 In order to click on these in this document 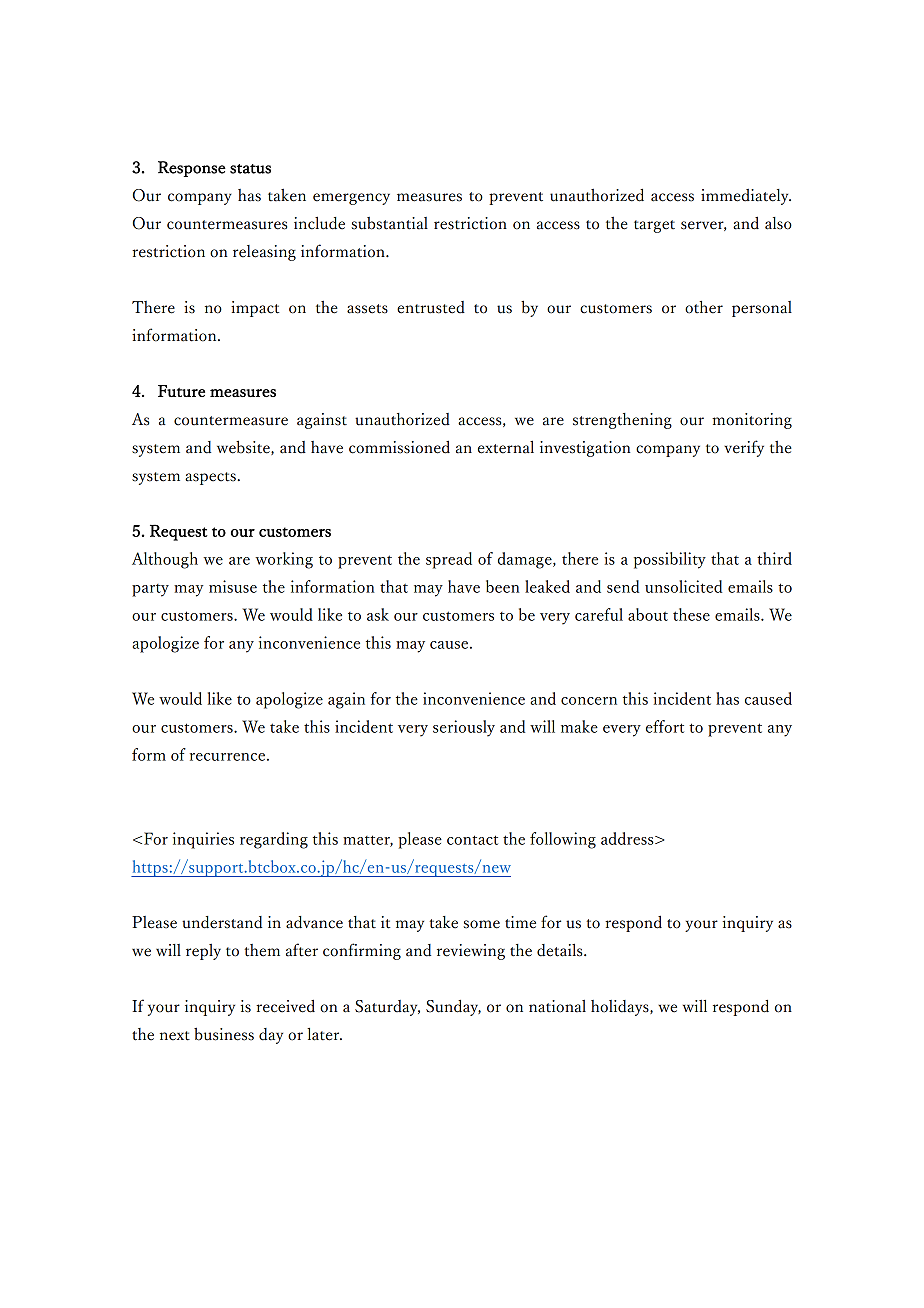, I will do `click(691, 614)`.
